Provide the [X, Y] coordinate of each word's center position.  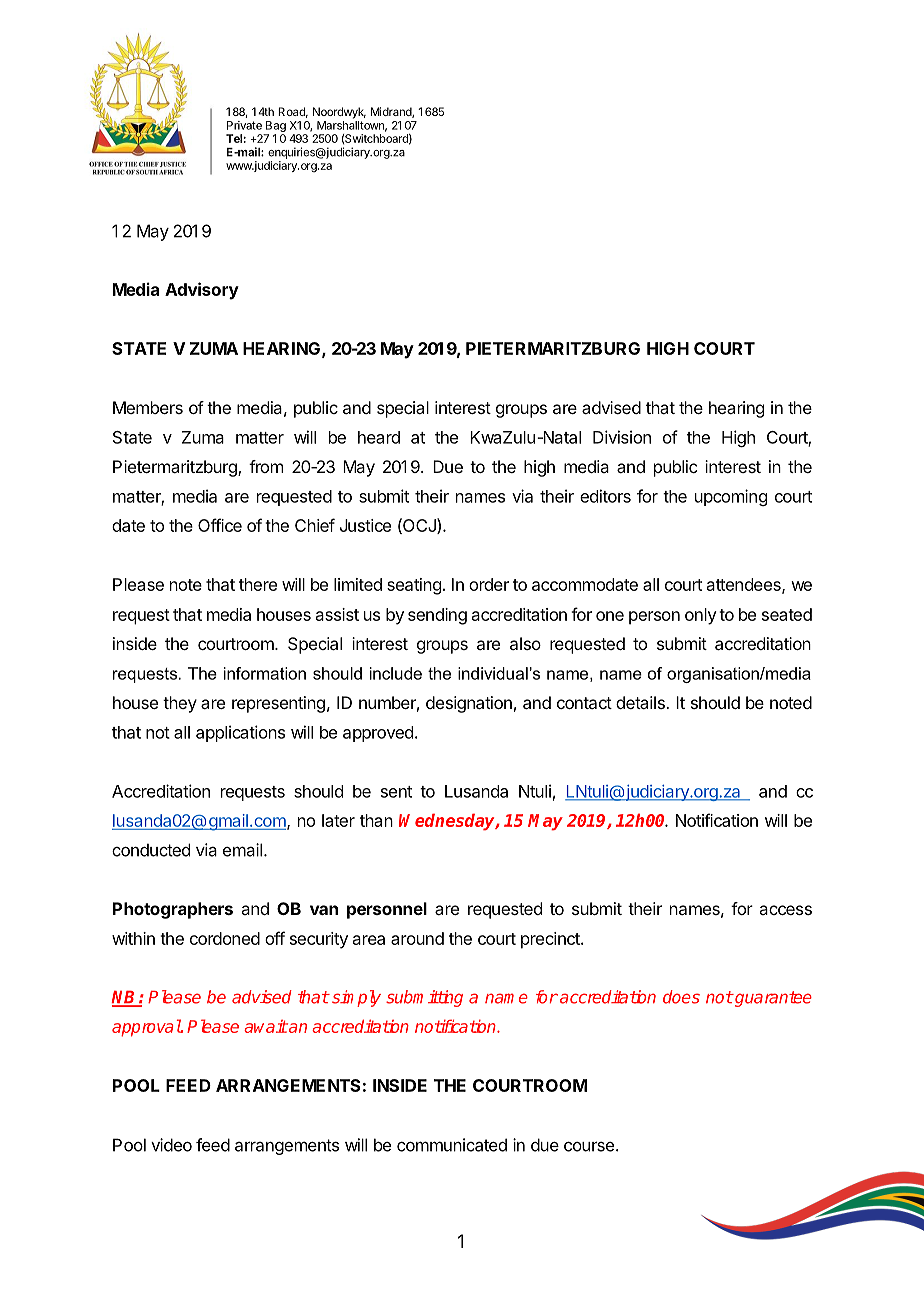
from [266, 466]
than [376, 820]
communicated [452, 1145]
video [171, 1145]
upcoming [731, 497]
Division [622, 437]
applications [240, 733]
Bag [276, 126]
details [641, 702]
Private [244, 125]
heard [379, 437]
